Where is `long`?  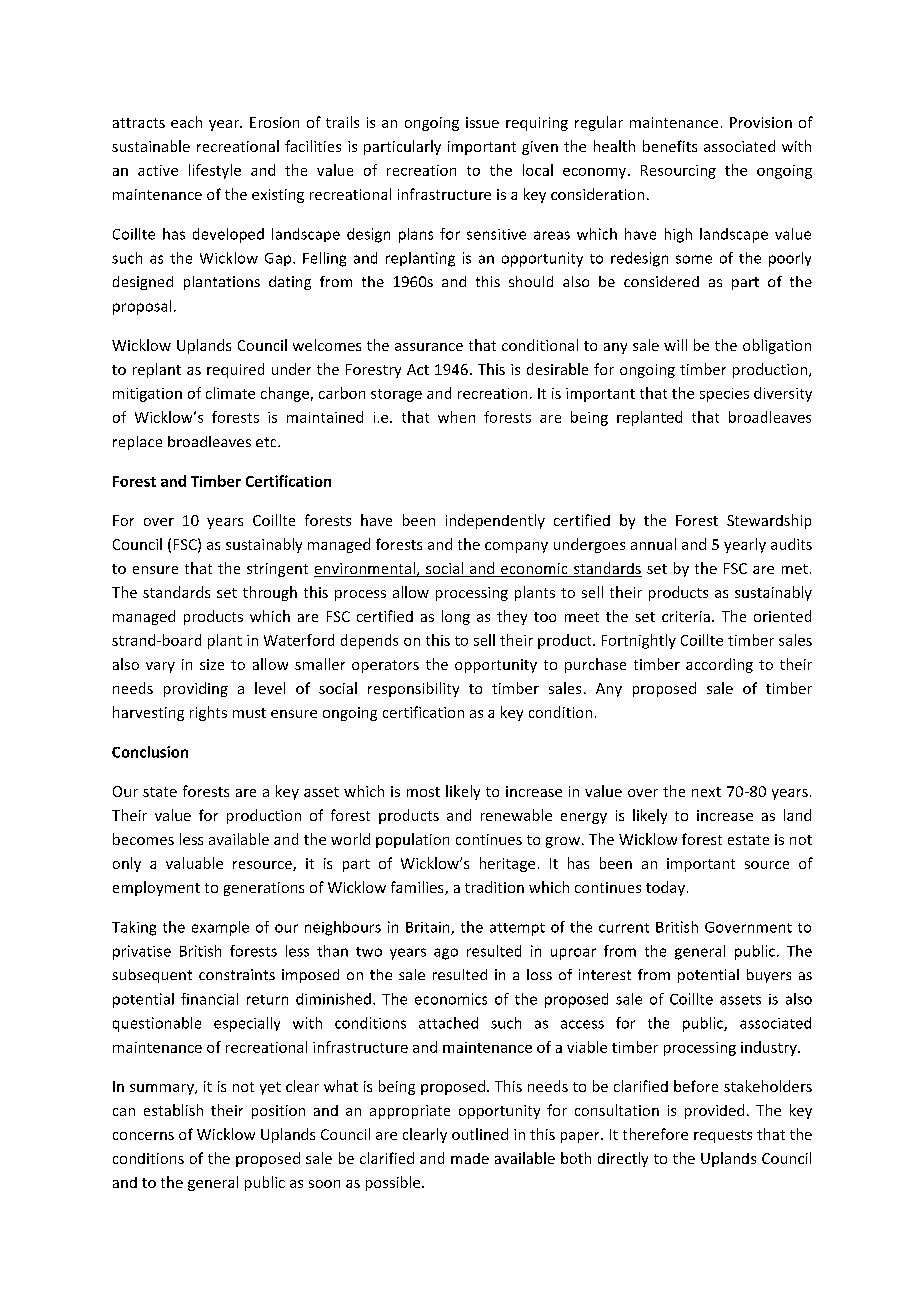
long is located at coordinates (456, 617).
